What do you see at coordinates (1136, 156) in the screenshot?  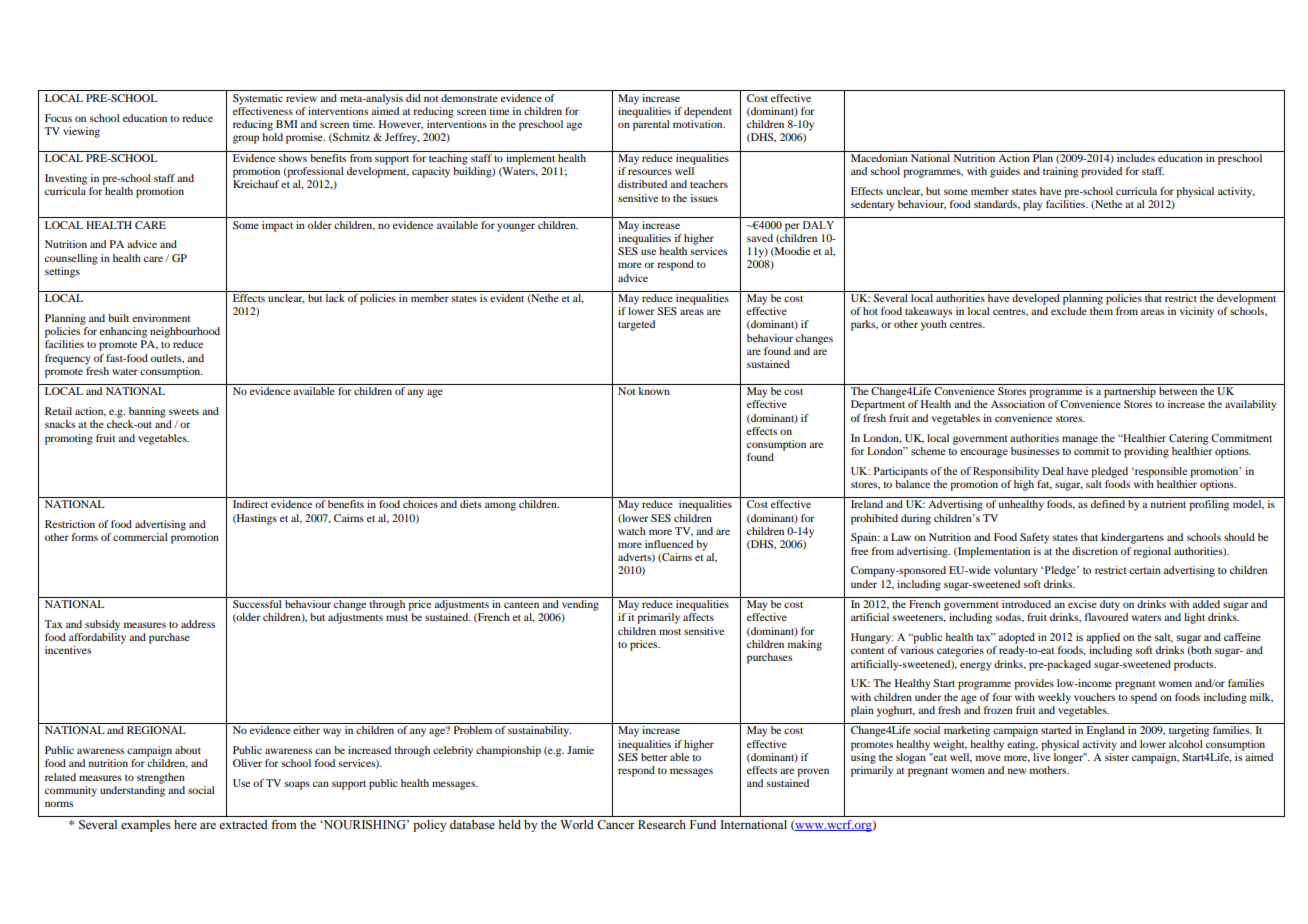 I see `includes` at bounding box center [1136, 156].
